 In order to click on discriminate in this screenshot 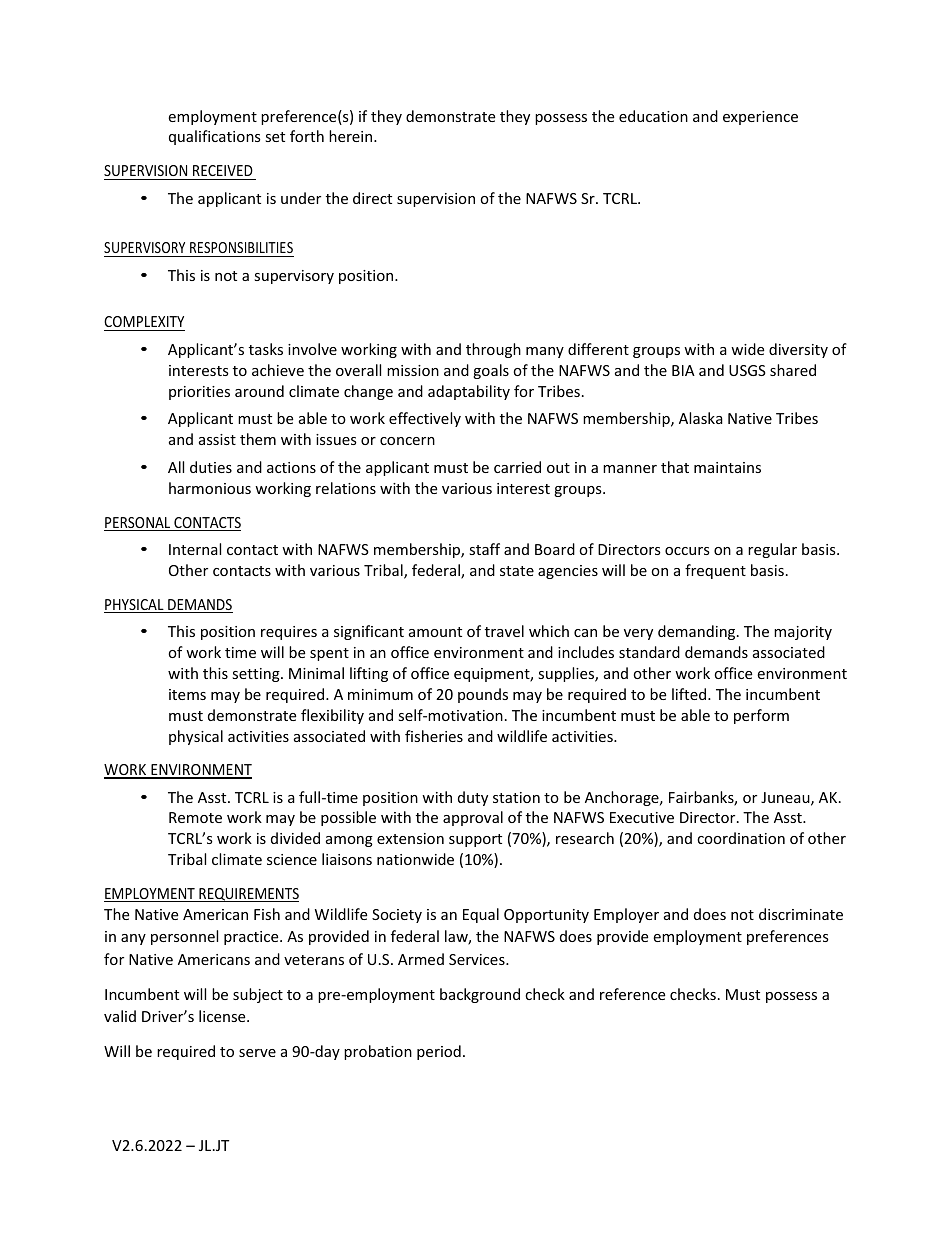, I will do `click(801, 914)`.
